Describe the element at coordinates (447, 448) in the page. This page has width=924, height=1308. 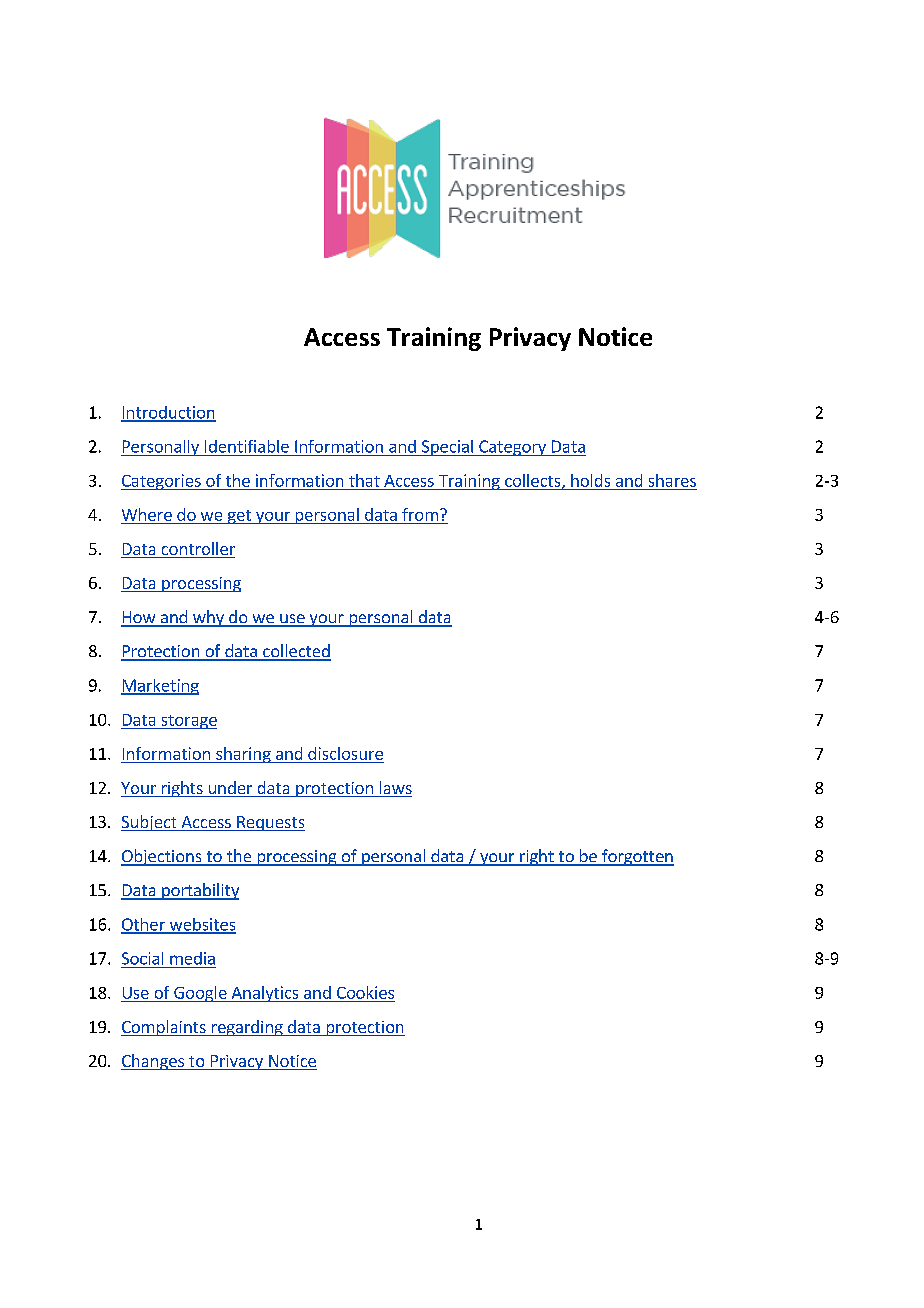
I see `Special` at that location.
